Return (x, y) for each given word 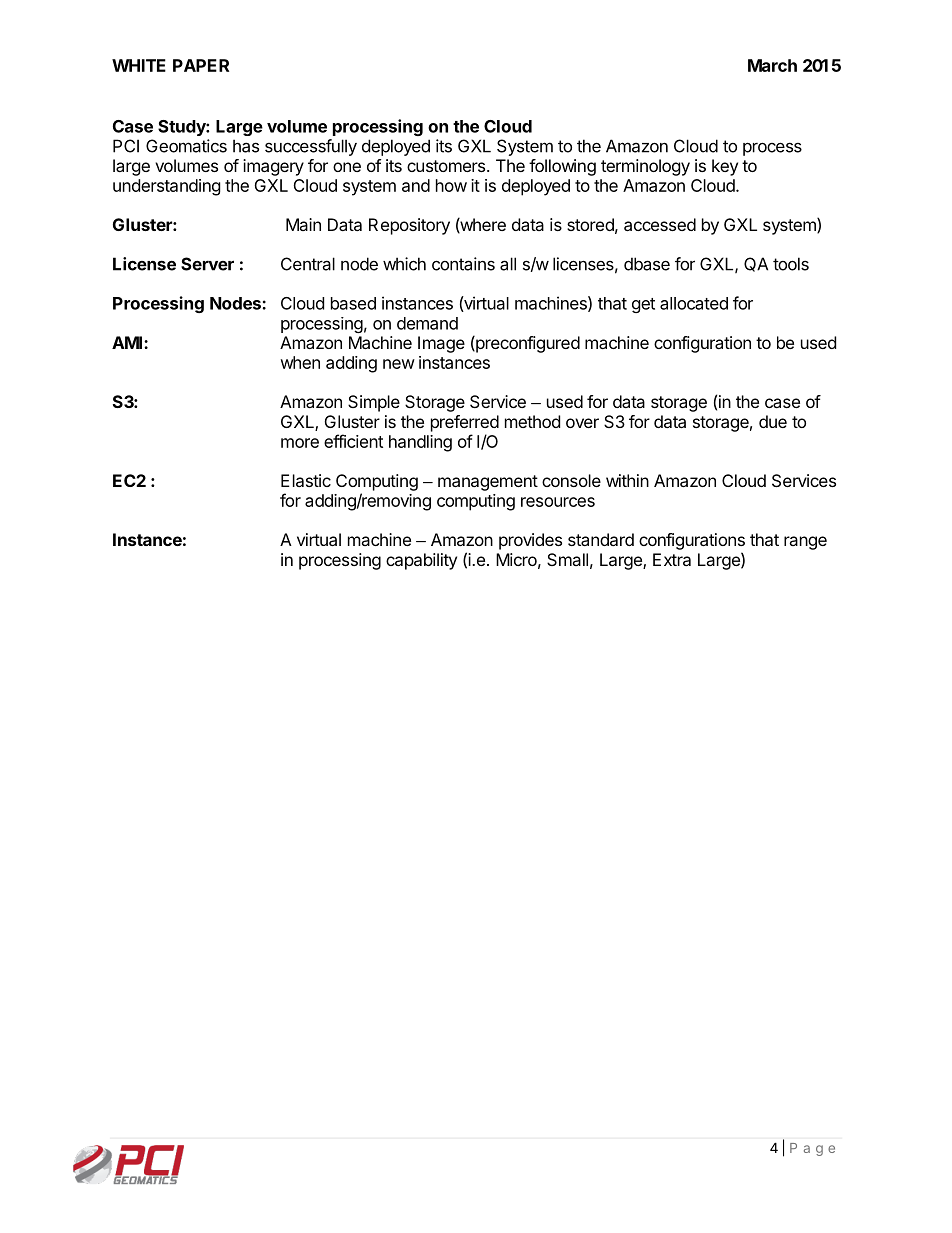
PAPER (201, 65)
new (399, 364)
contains (463, 264)
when (300, 362)
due (773, 421)
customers (446, 166)
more (300, 443)
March (772, 65)
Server (207, 264)
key (725, 167)
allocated (694, 303)
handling (420, 443)
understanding (167, 187)
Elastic (306, 480)
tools (791, 264)
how (451, 185)
